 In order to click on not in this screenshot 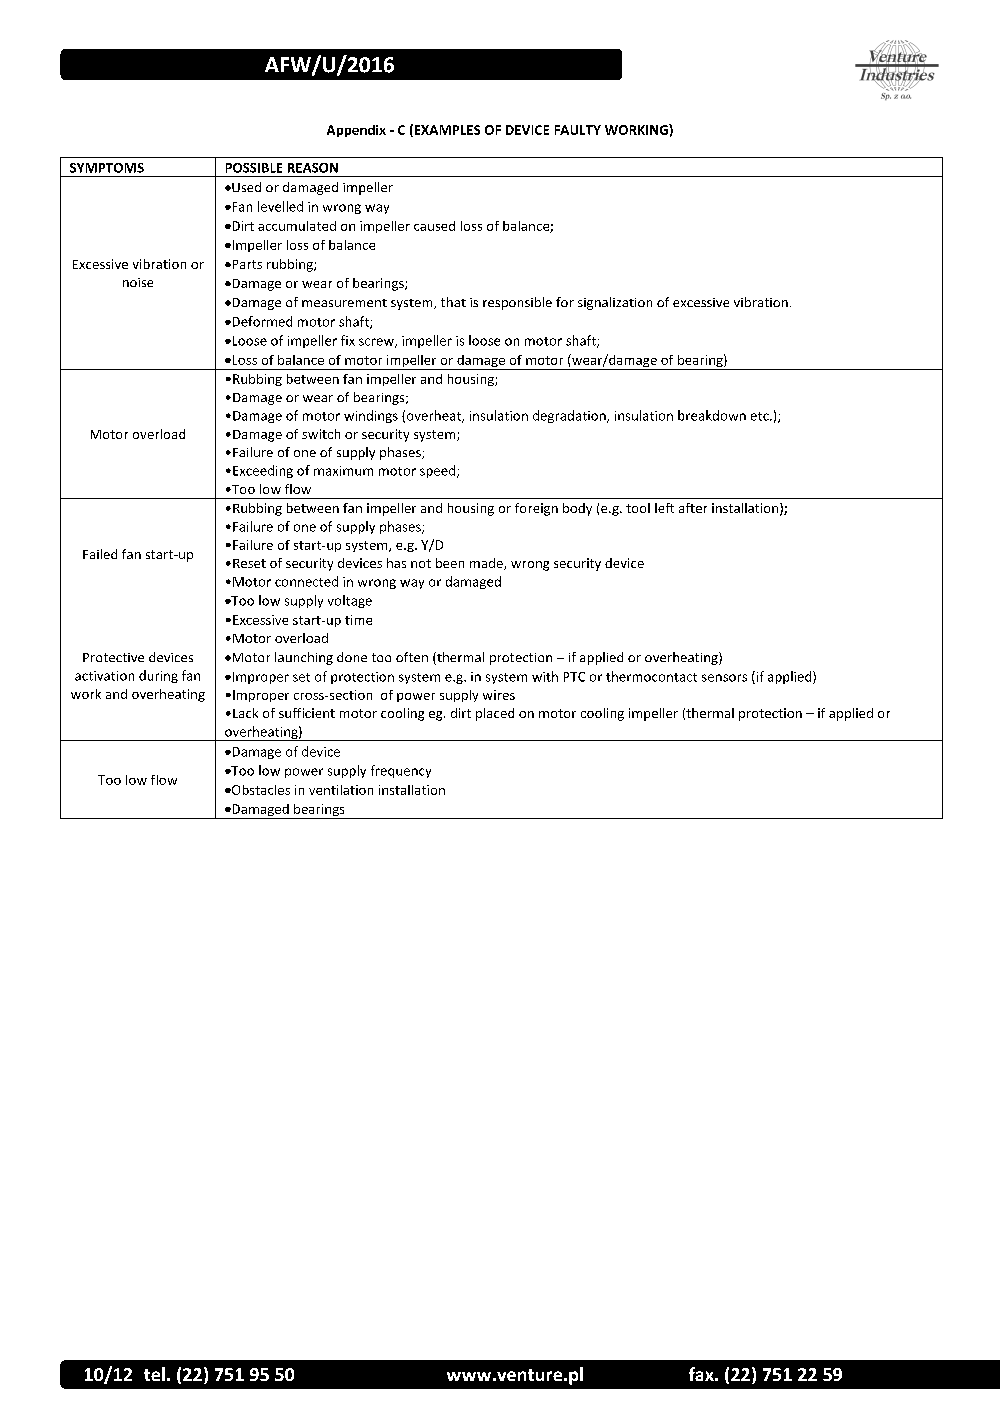, I will do `click(421, 563)`.
